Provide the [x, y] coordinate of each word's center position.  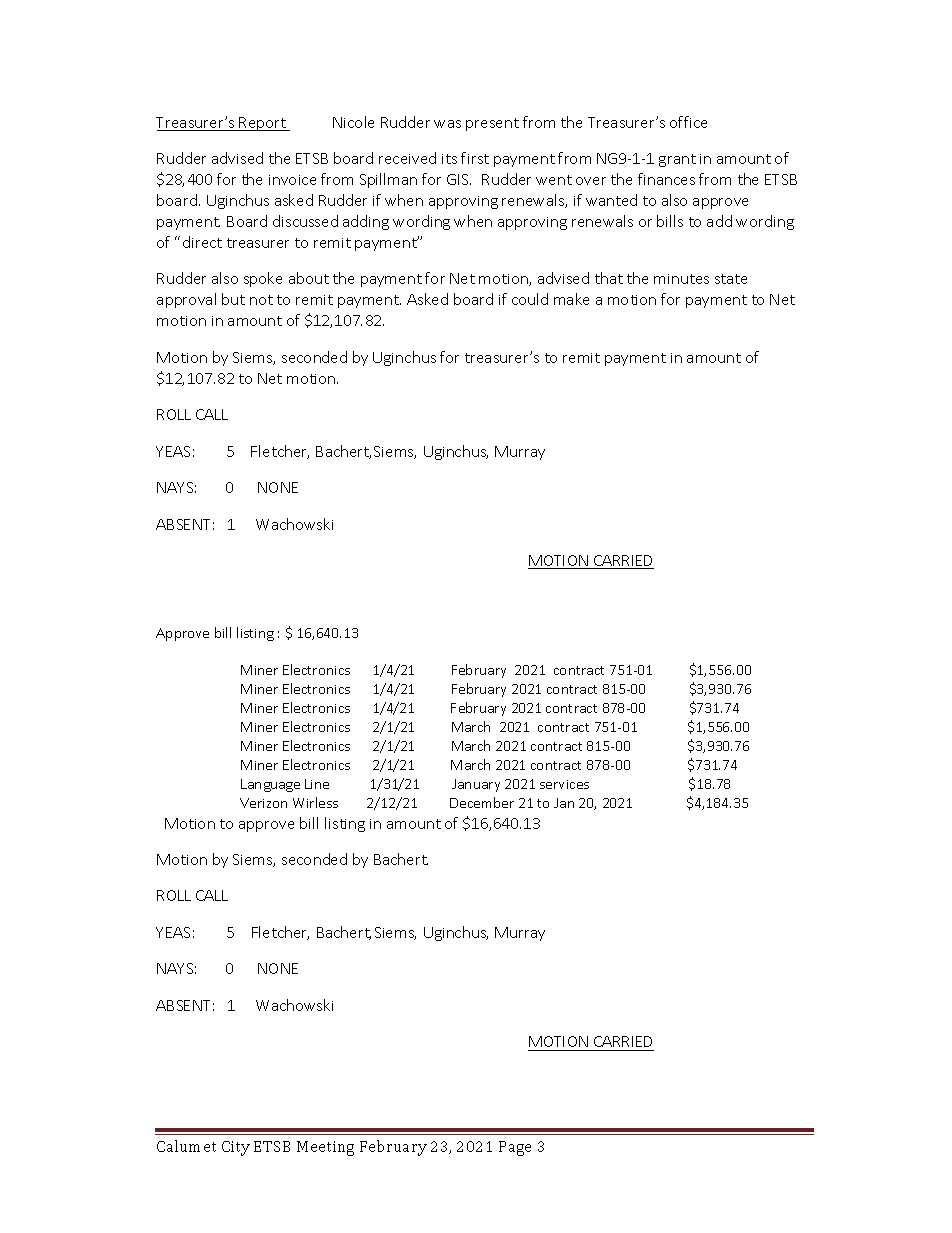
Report [263, 124]
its [449, 159]
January [476, 785]
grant [677, 160]
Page [515, 1148]
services [564, 784]
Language [270, 785]
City [236, 1148]
